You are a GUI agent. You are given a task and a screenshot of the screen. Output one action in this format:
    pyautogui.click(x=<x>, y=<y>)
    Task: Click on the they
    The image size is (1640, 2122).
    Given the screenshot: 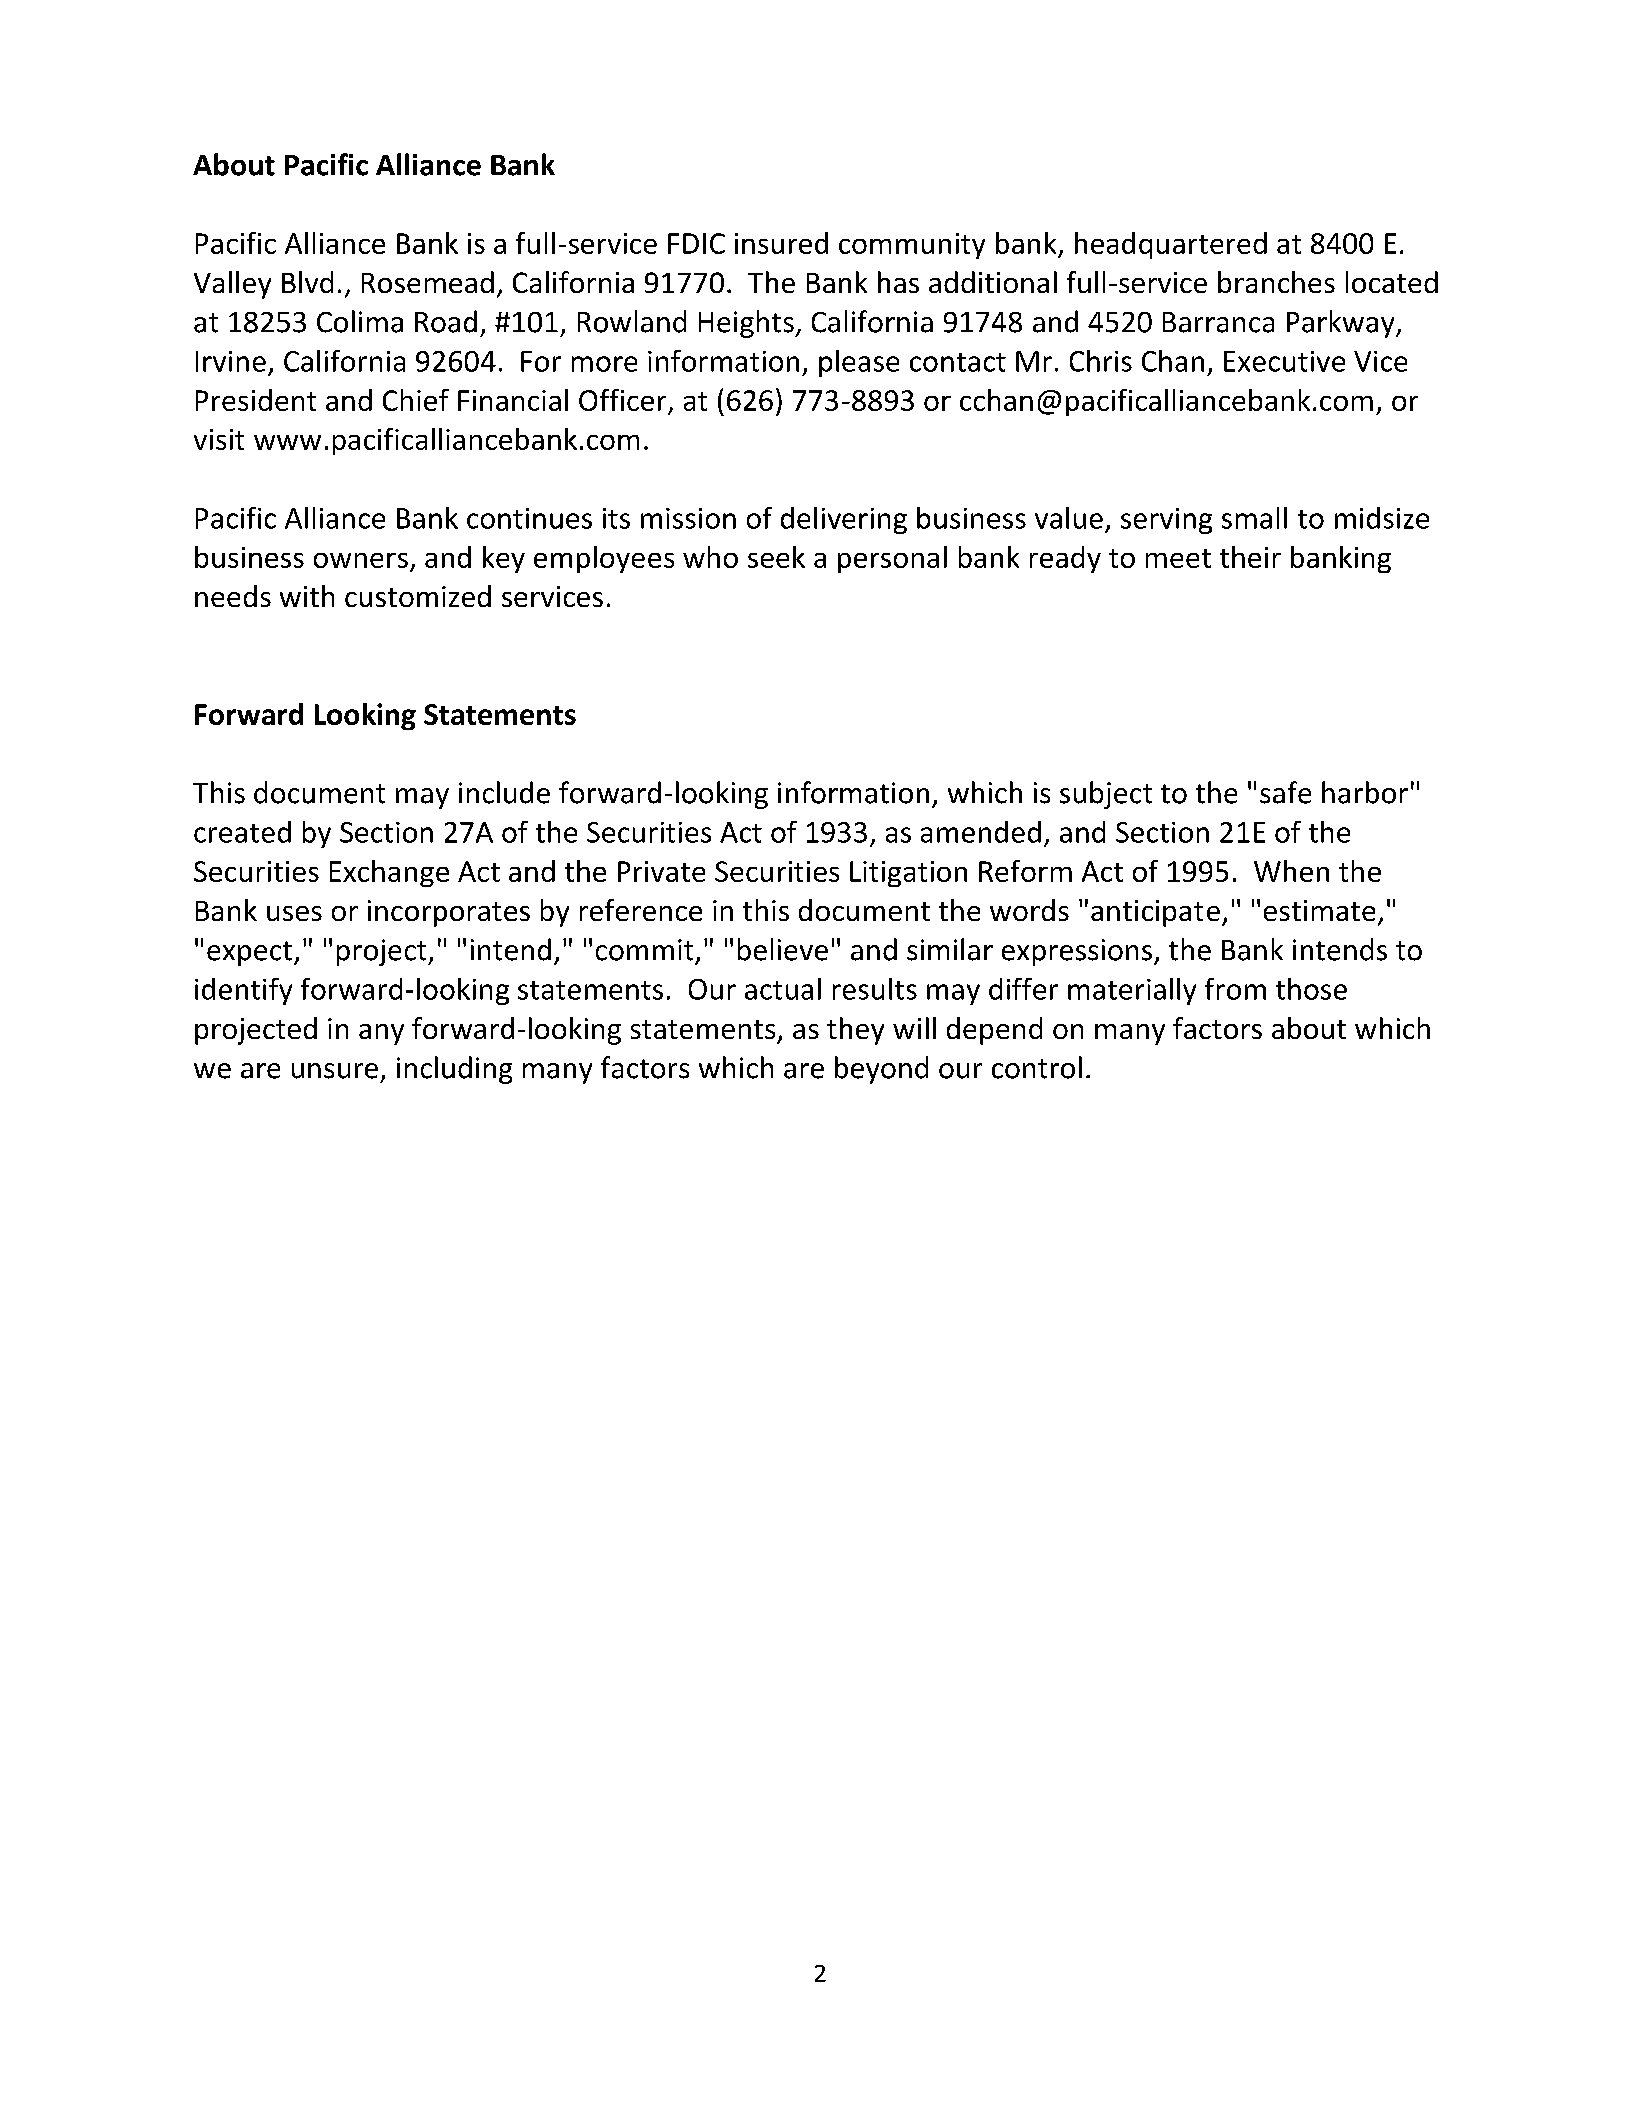 What is the action you would take?
    pyautogui.click(x=855, y=1031)
